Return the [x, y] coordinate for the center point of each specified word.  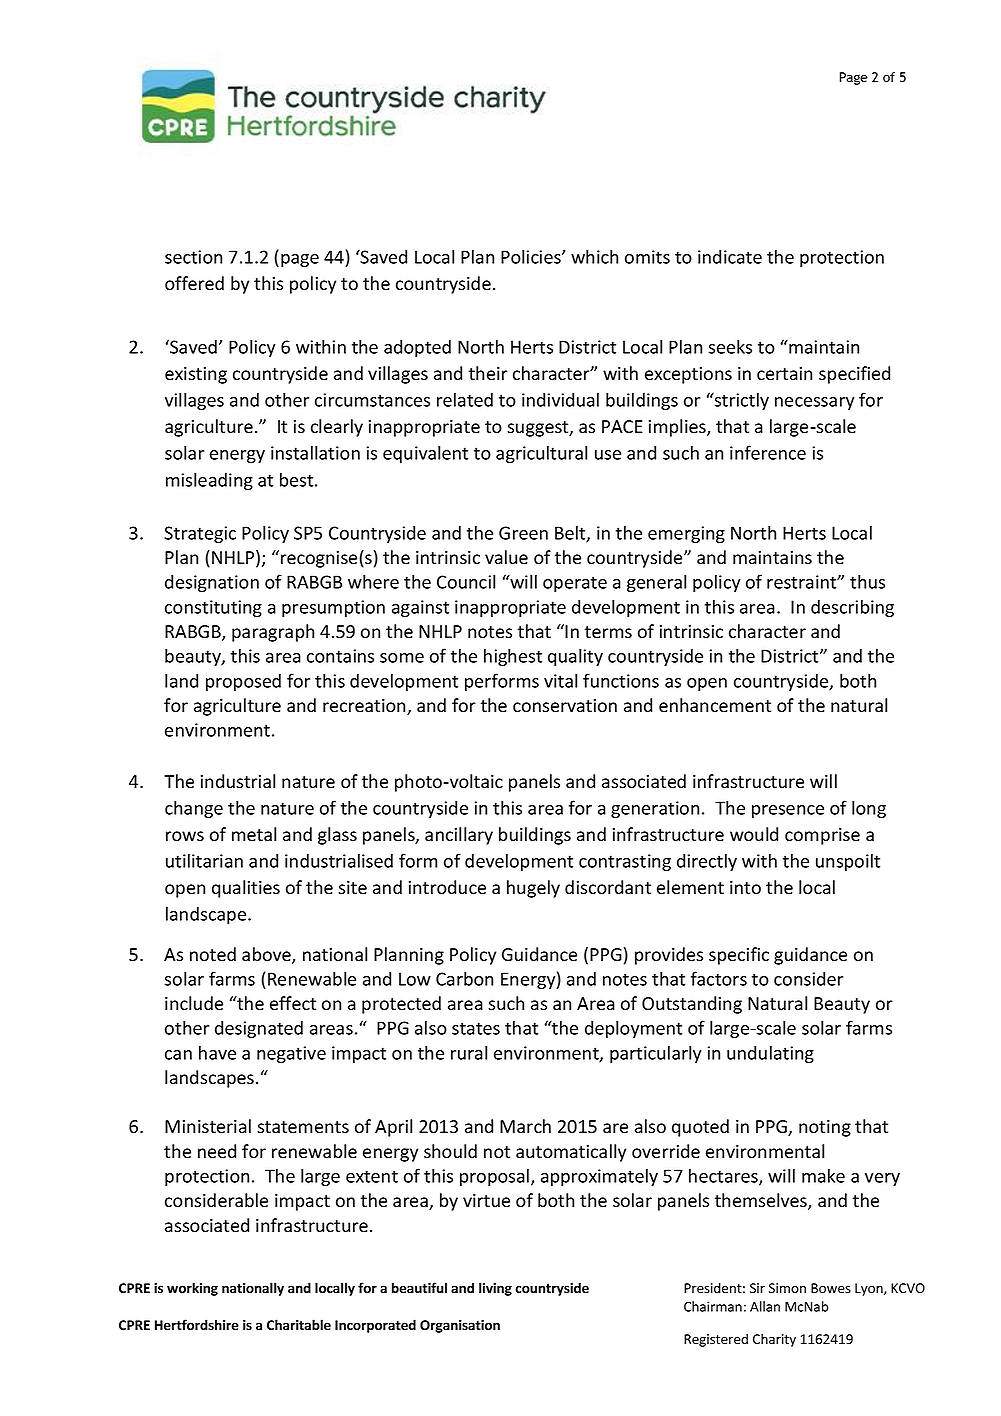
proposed [243, 682]
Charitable [299, 1325]
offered [194, 283]
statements [303, 1127]
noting [825, 1128]
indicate [730, 256]
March [525, 1126]
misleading [209, 481]
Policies [532, 256]
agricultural [541, 454]
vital [560, 680]
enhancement [715, 705]
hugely [533, 889]
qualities [246, 889]
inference [768, 452]
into [745, 888]
